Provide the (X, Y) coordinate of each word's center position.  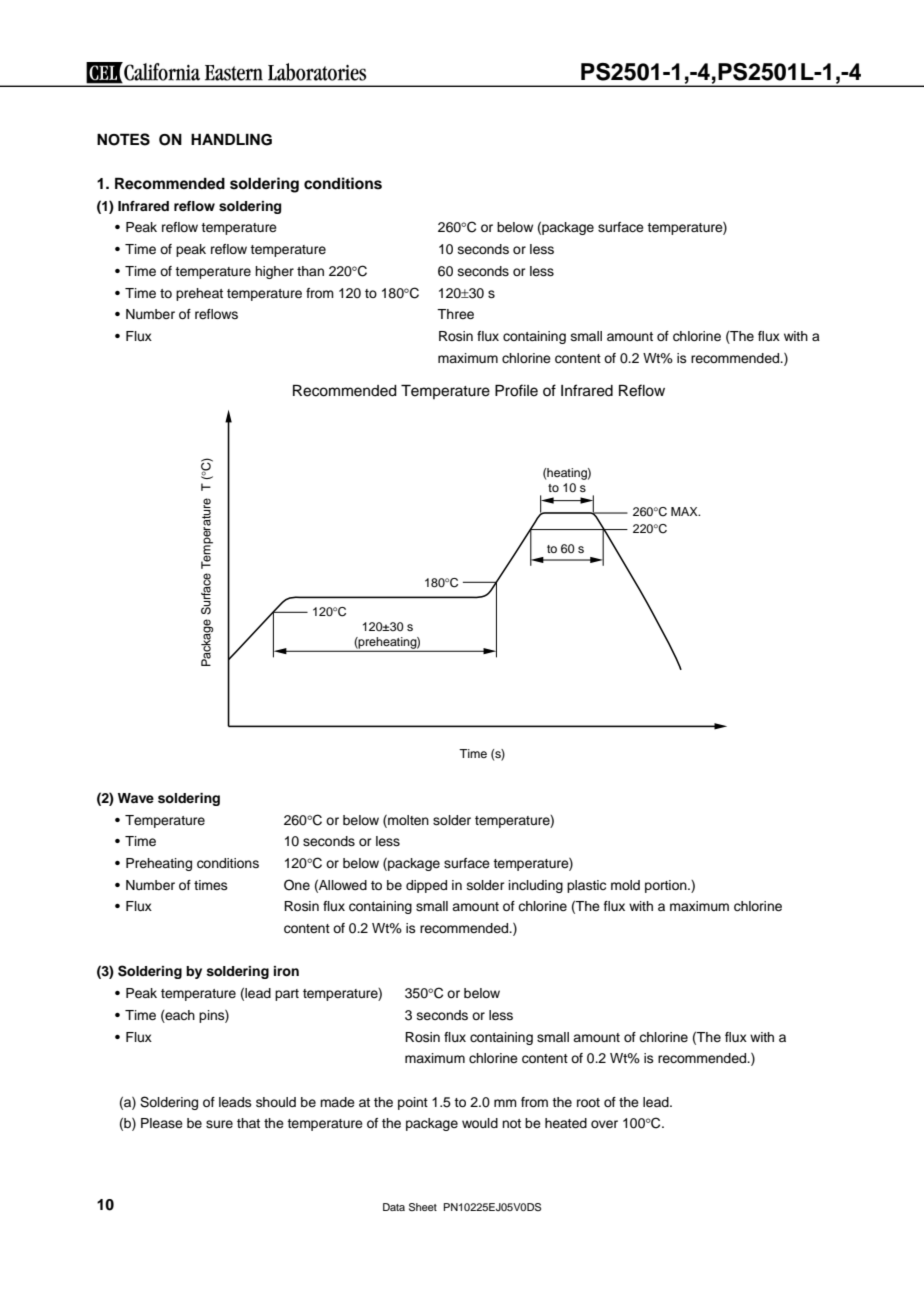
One (297, 885)
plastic (586, 886)
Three (455, 314)
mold (625, 885)
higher (274, 272)
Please (162, 1123)
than (310, 271)
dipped (426, 886)
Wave (136, 798)
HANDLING (231, 139)
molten (407, 821)
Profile (516, 390)
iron (286, 971)
